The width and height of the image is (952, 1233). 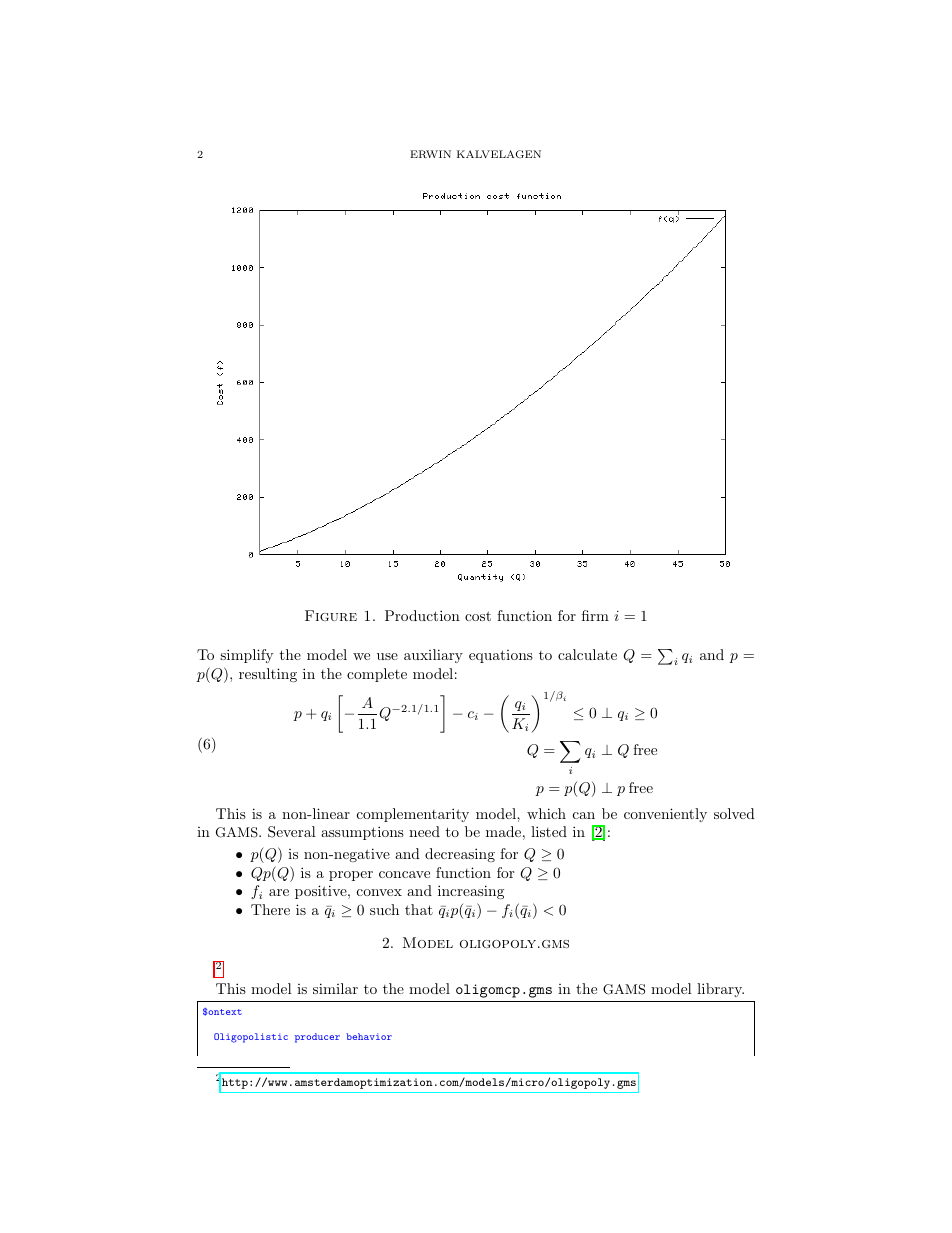 I want to click on calculate, so click(x=587, y=654).
